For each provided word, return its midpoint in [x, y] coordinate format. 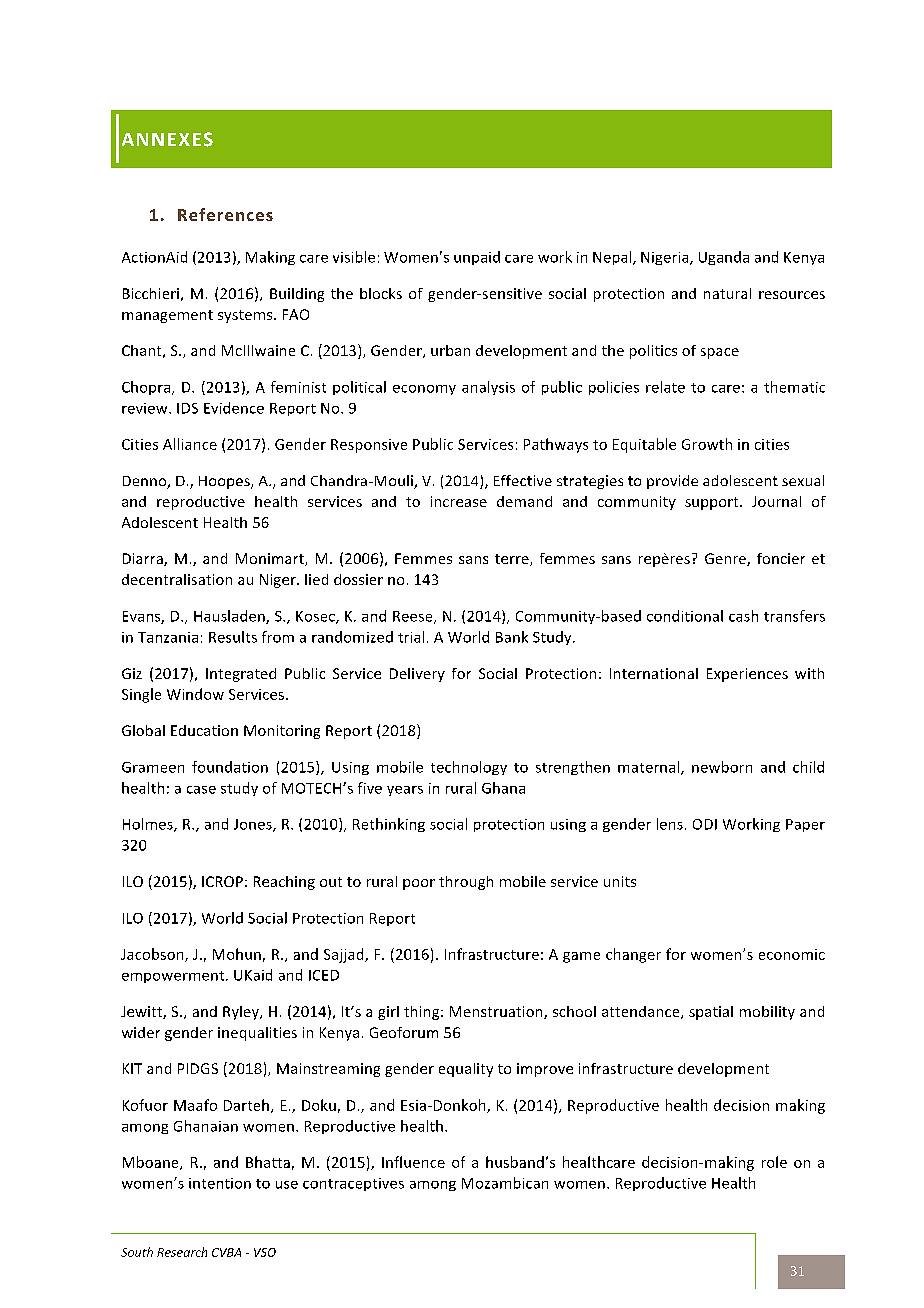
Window [195, 694]
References [225, 214]
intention [220, 1183]
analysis [488, 388]
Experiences [747, 675]
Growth [707, 444]
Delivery [417, 675]
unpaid [477, 258]
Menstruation [497, 1012]
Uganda [724, 258]
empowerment [174, 977]
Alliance [190, 444]
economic [792, 954]
